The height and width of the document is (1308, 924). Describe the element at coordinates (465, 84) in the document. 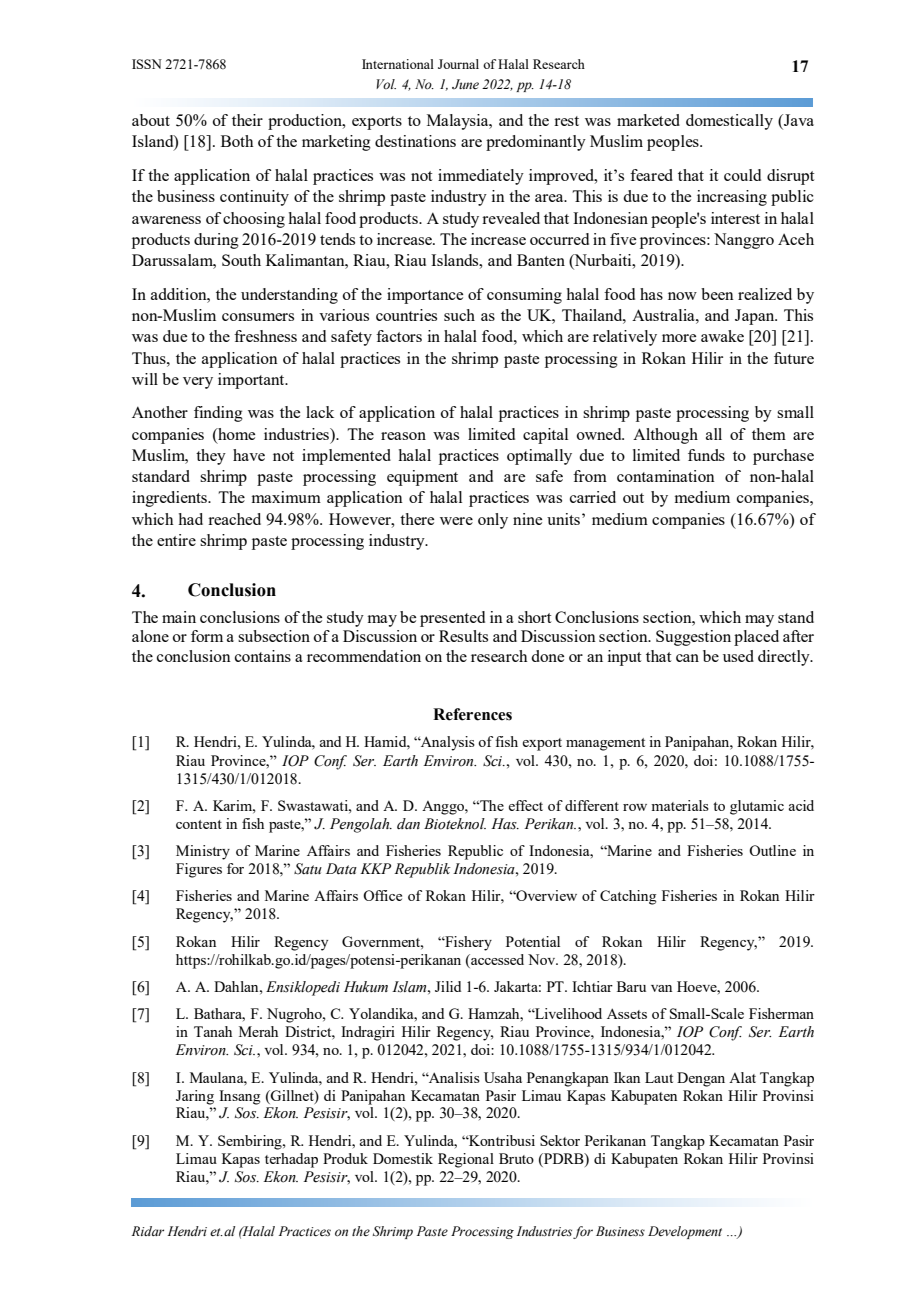

I see `June` at that location.
